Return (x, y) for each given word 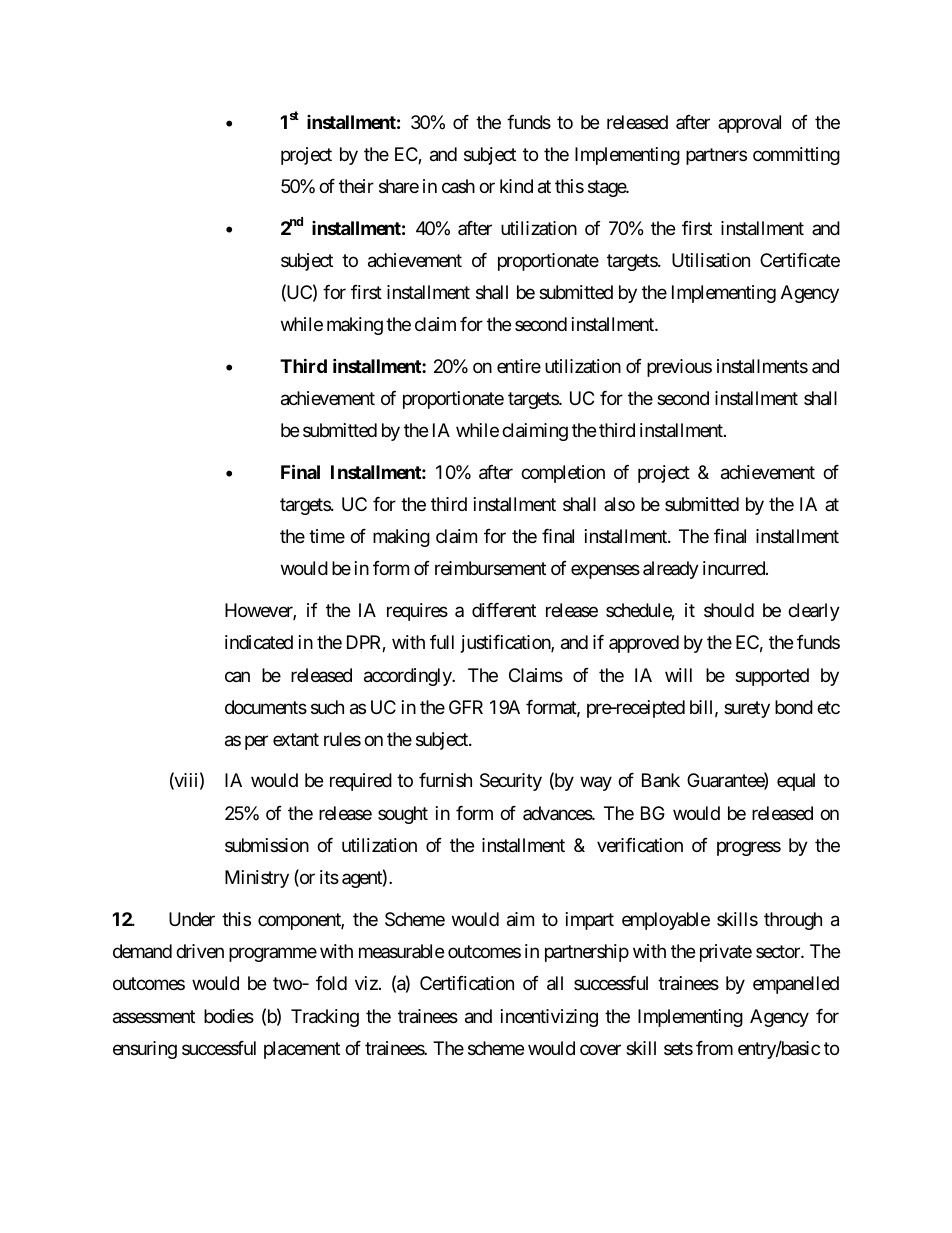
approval (749, 124)
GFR (466, 707)
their (356, 186)
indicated (259, 642)
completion (563, 474)
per (256, 742)
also (619, 504)
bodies (229, 1016)
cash (458, 186)
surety (747, 709)
